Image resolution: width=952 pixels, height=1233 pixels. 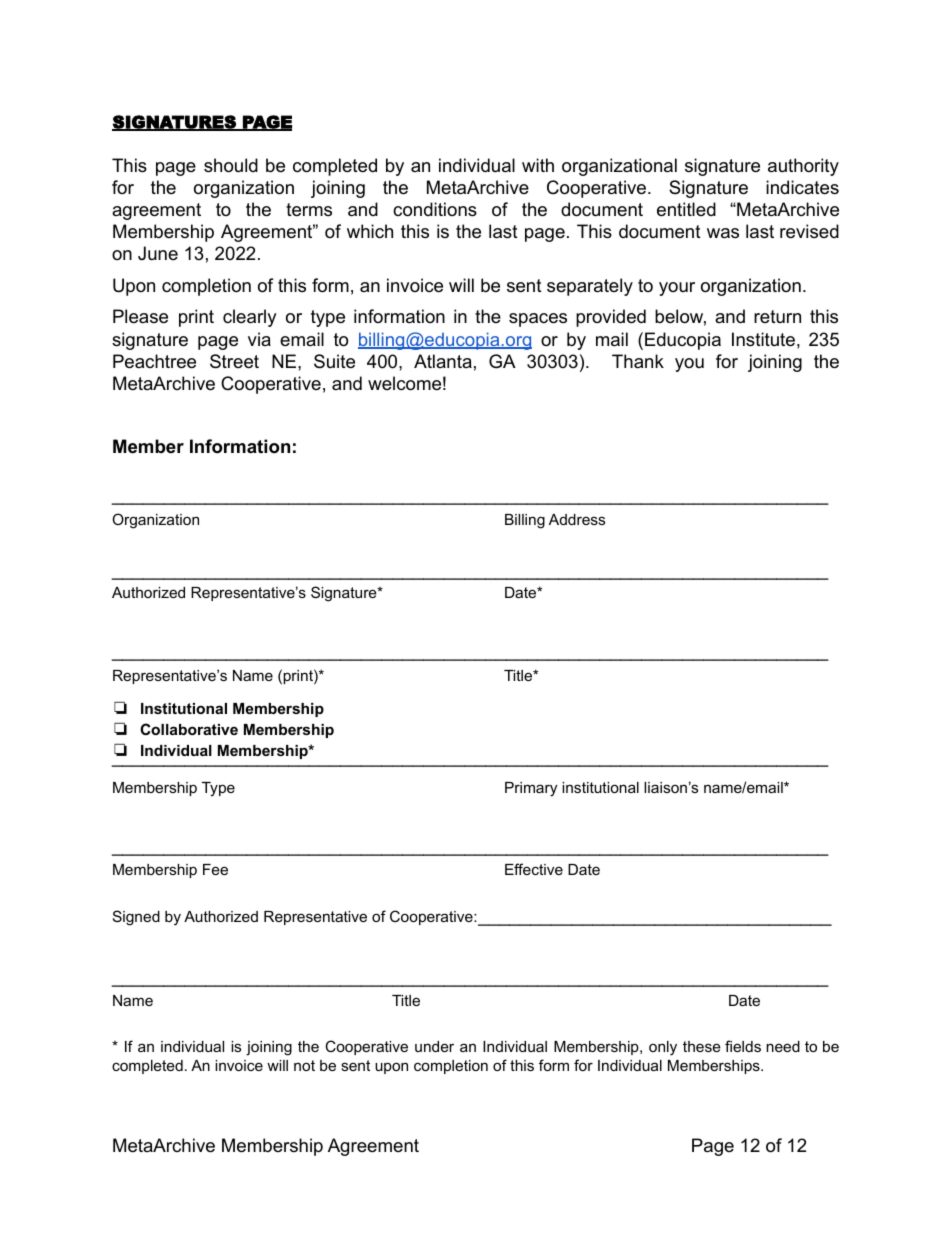 What do you see at coordinates (763, 339) in the document?
I see `Institute` at bounding box center [763, 339].
